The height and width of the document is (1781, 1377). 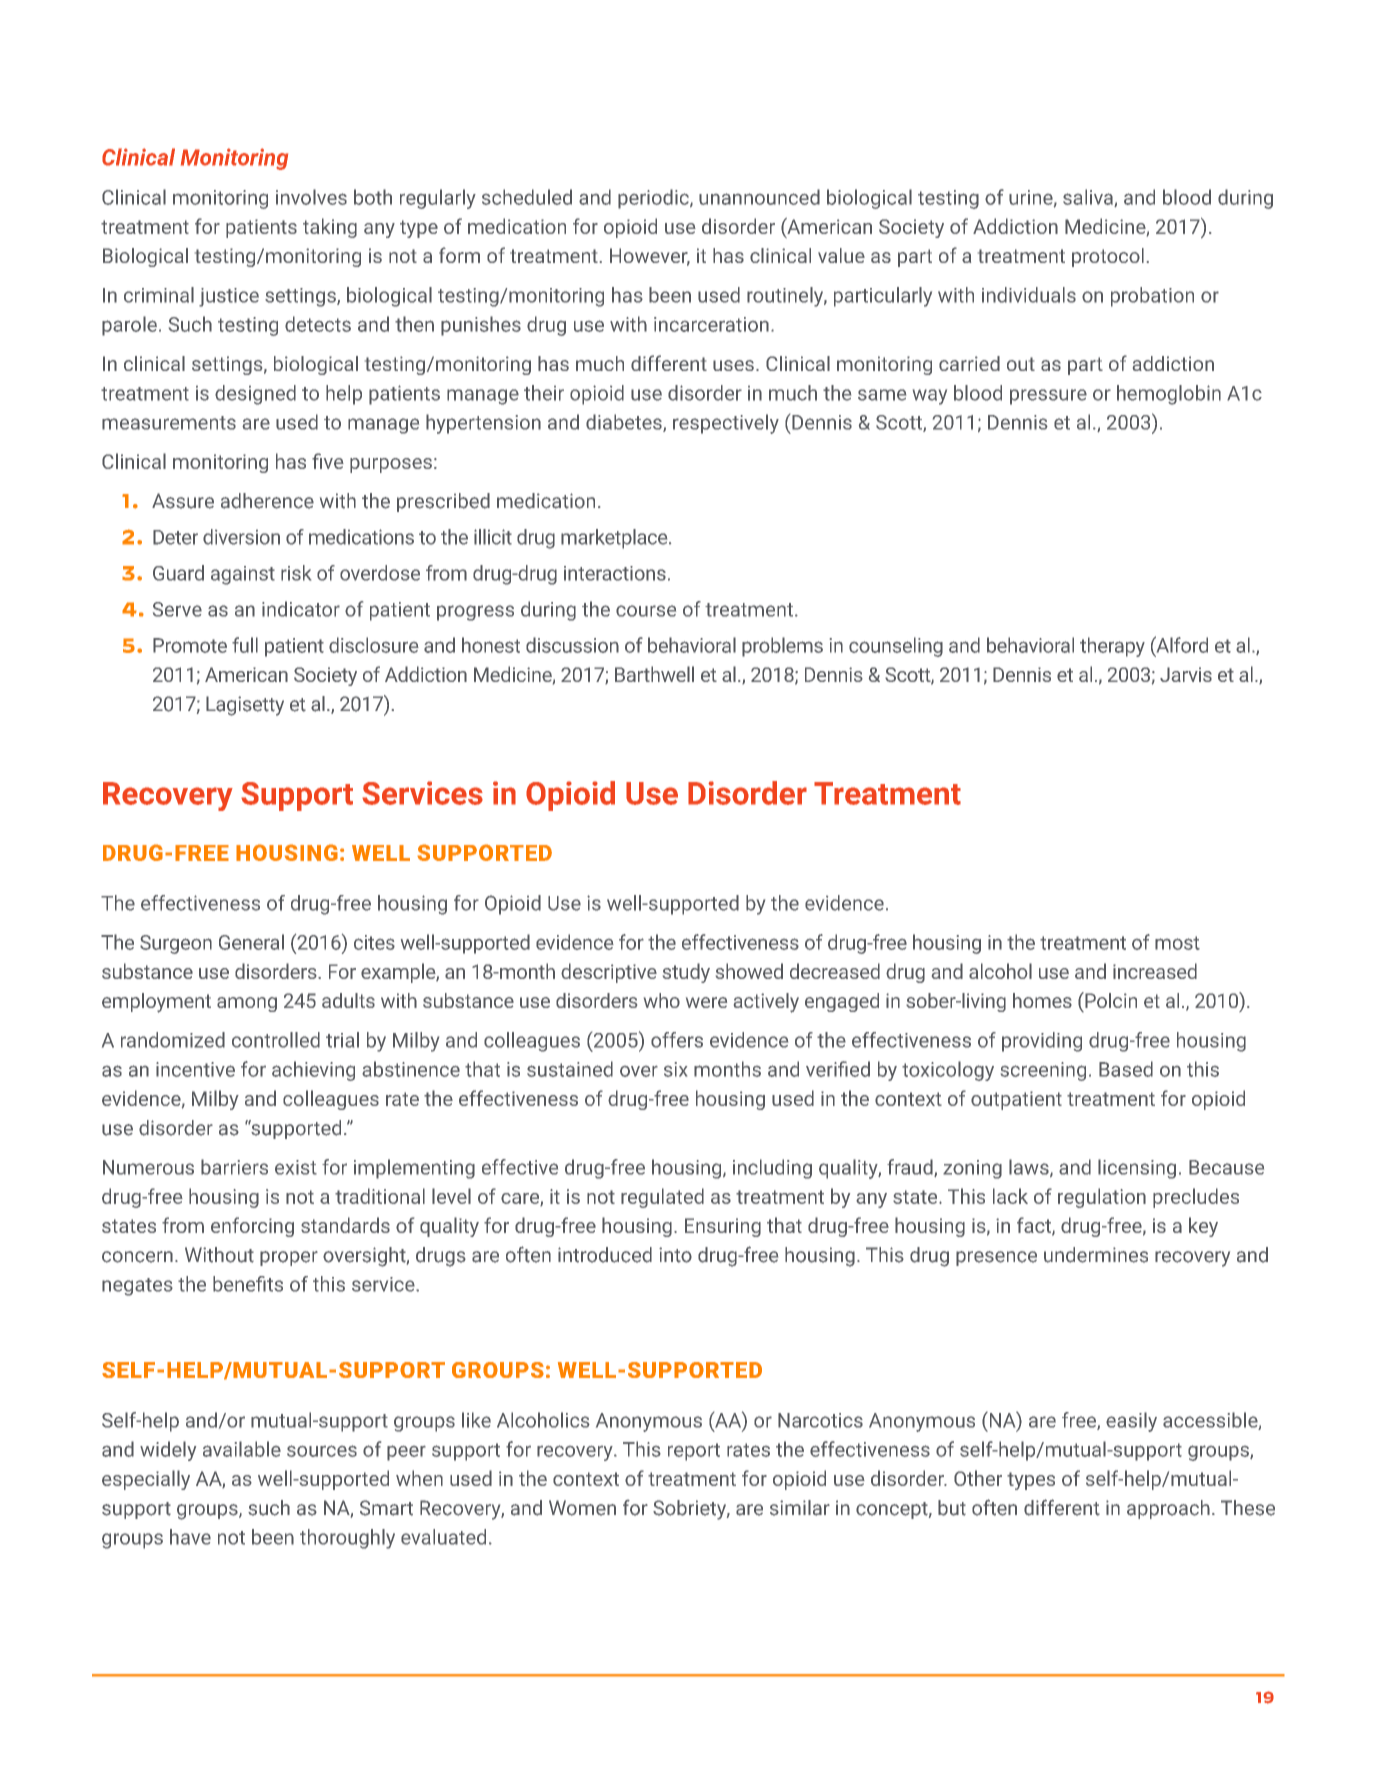 I want to click on However, so click(x=650, y=257).
